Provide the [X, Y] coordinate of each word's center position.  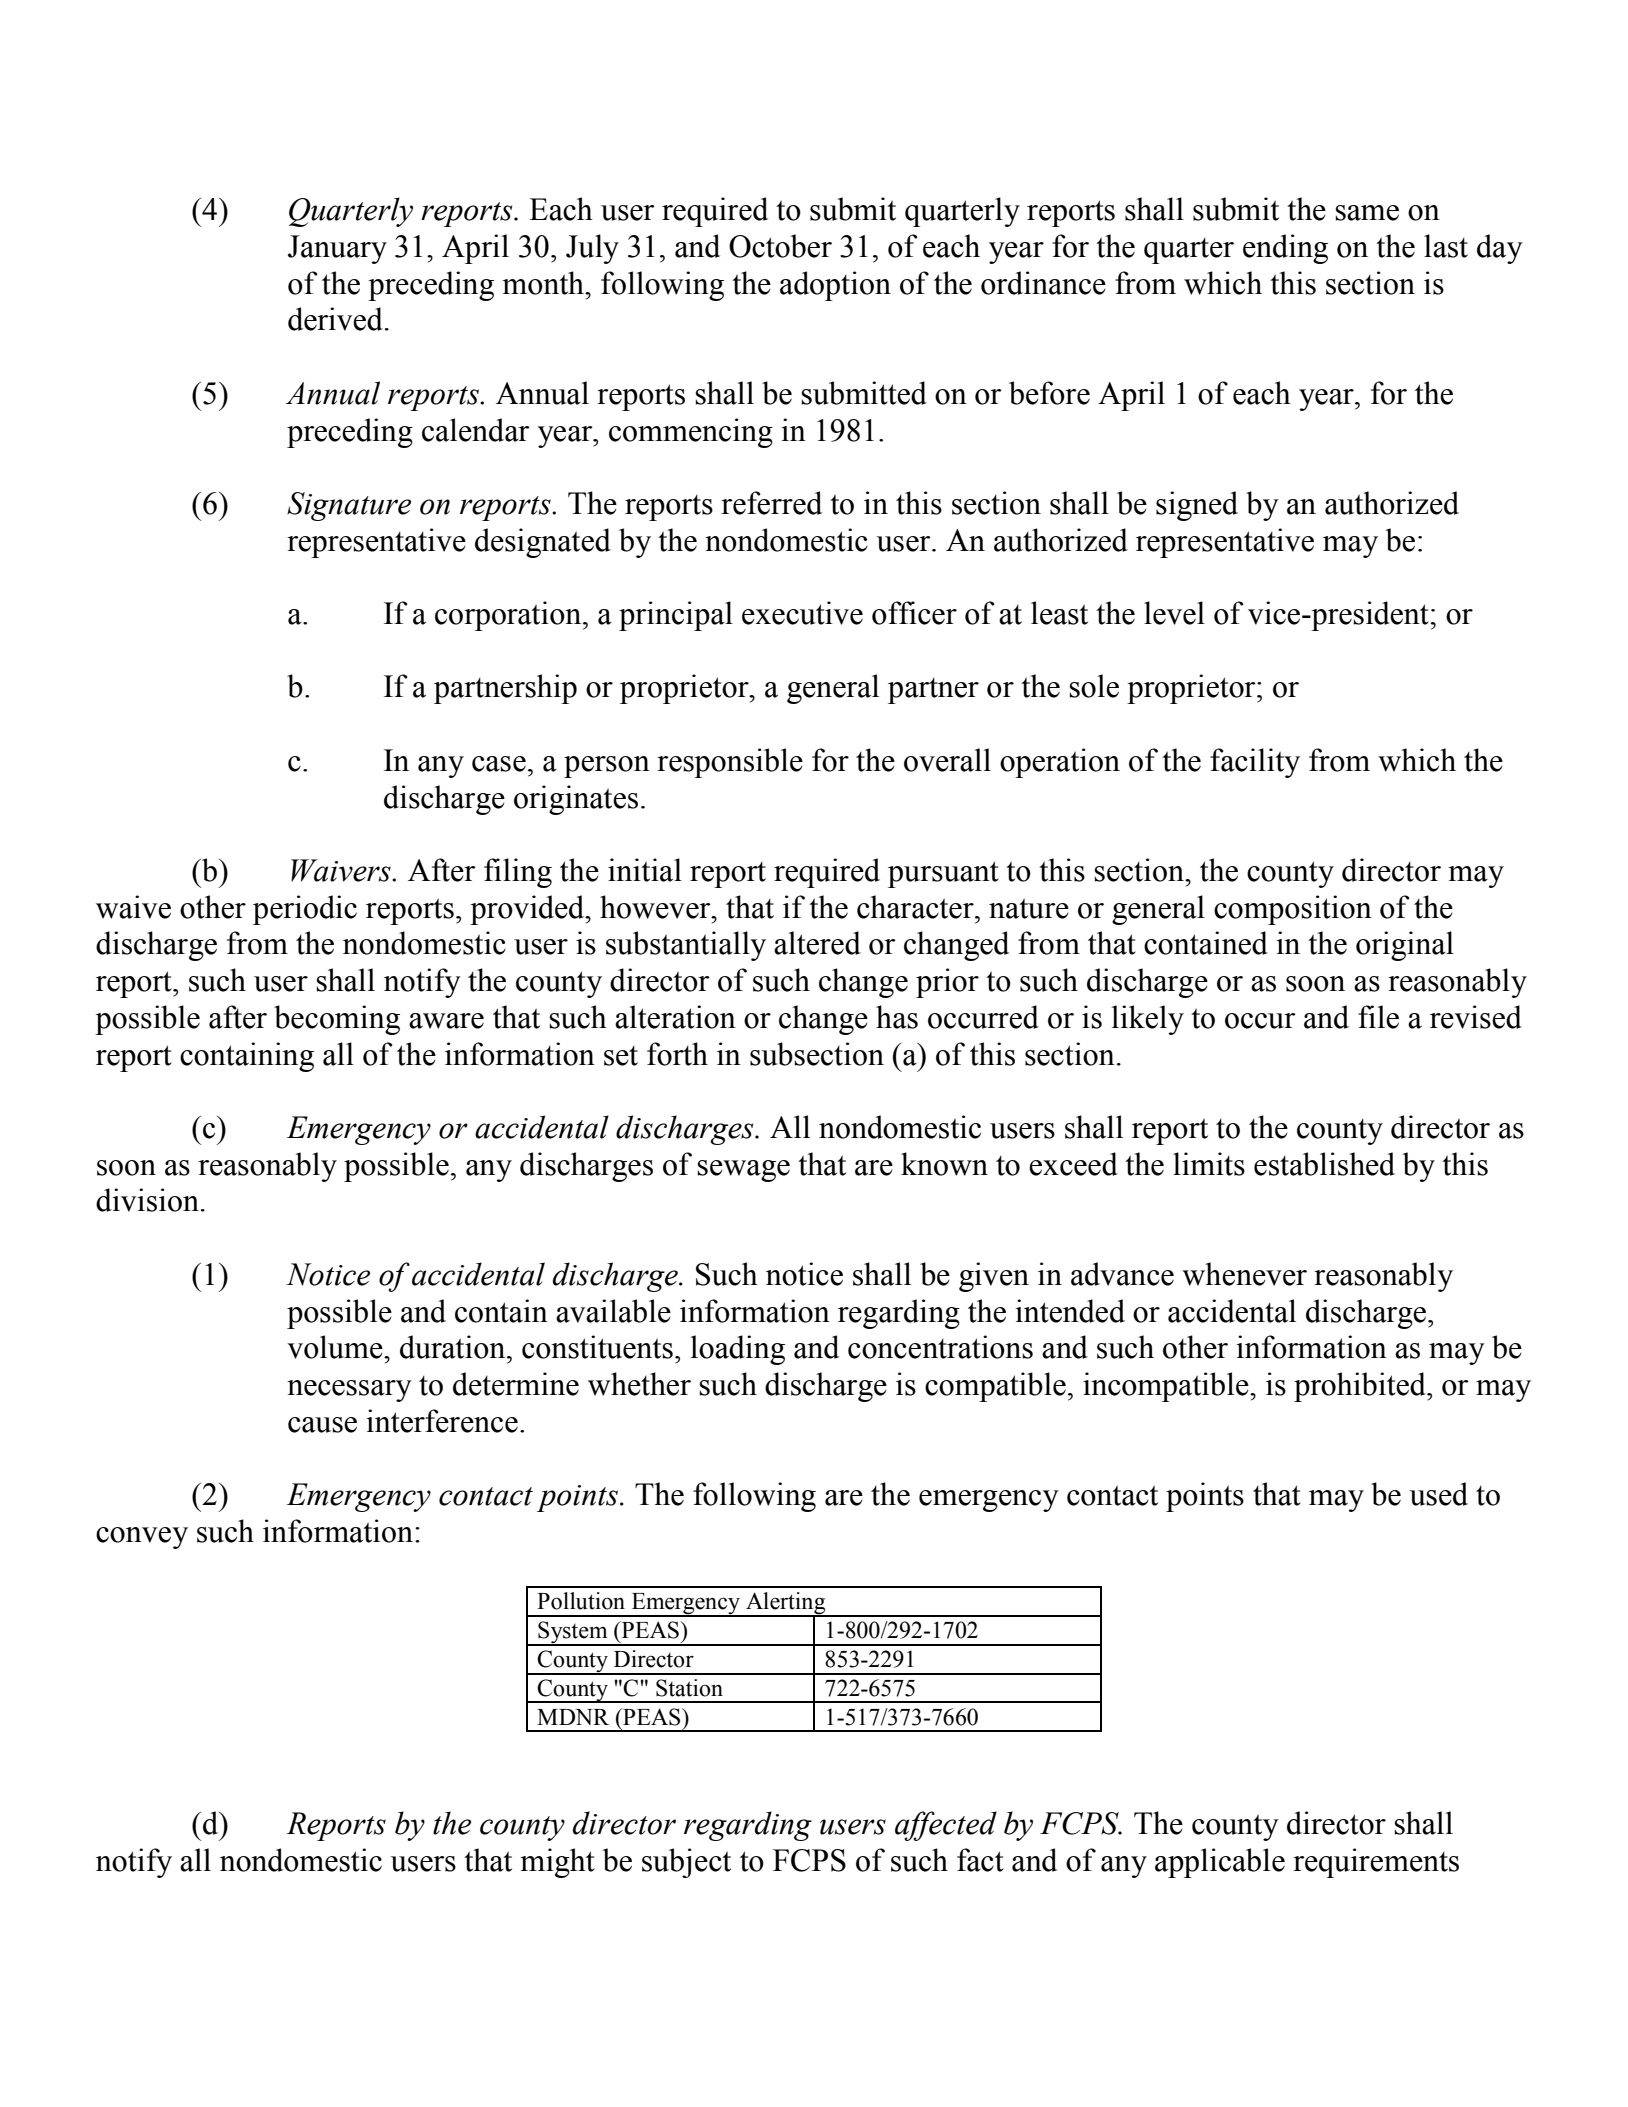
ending [1285, 249]
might [557, 1863]
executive [802, 613]
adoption [835, 286]
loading [738, 1350]
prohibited [1361, 1387]
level [1174, 613]
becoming [337, 1020]
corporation [509, 616]
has [897, 1017]
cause [322, 1425]
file [1378, 1017]
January [337, 249]
